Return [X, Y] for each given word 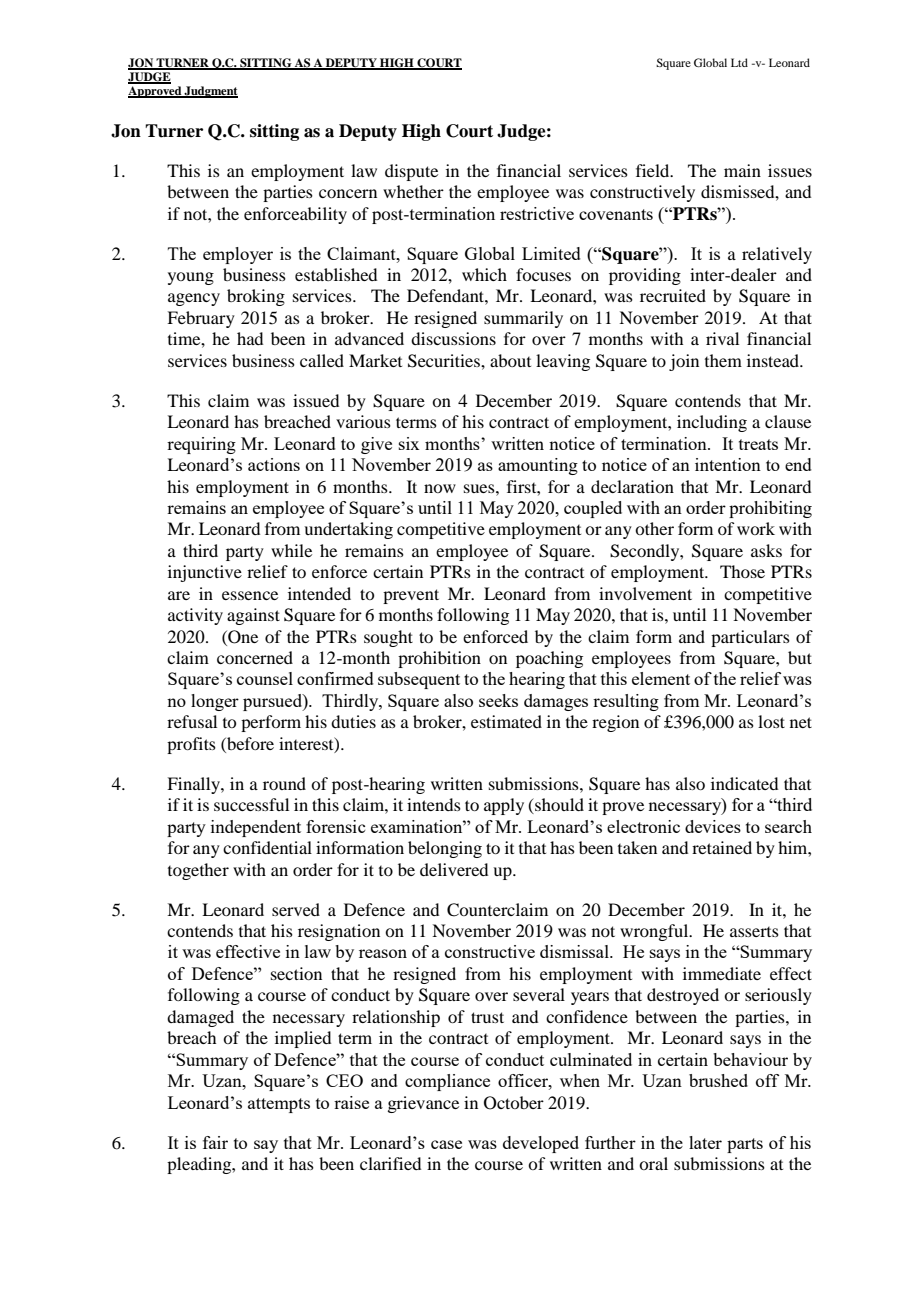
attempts [279, 1105]
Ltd [739, 62]
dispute [411, 172]
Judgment [210, 92]
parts [745, 1145]
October [514, 1103]
